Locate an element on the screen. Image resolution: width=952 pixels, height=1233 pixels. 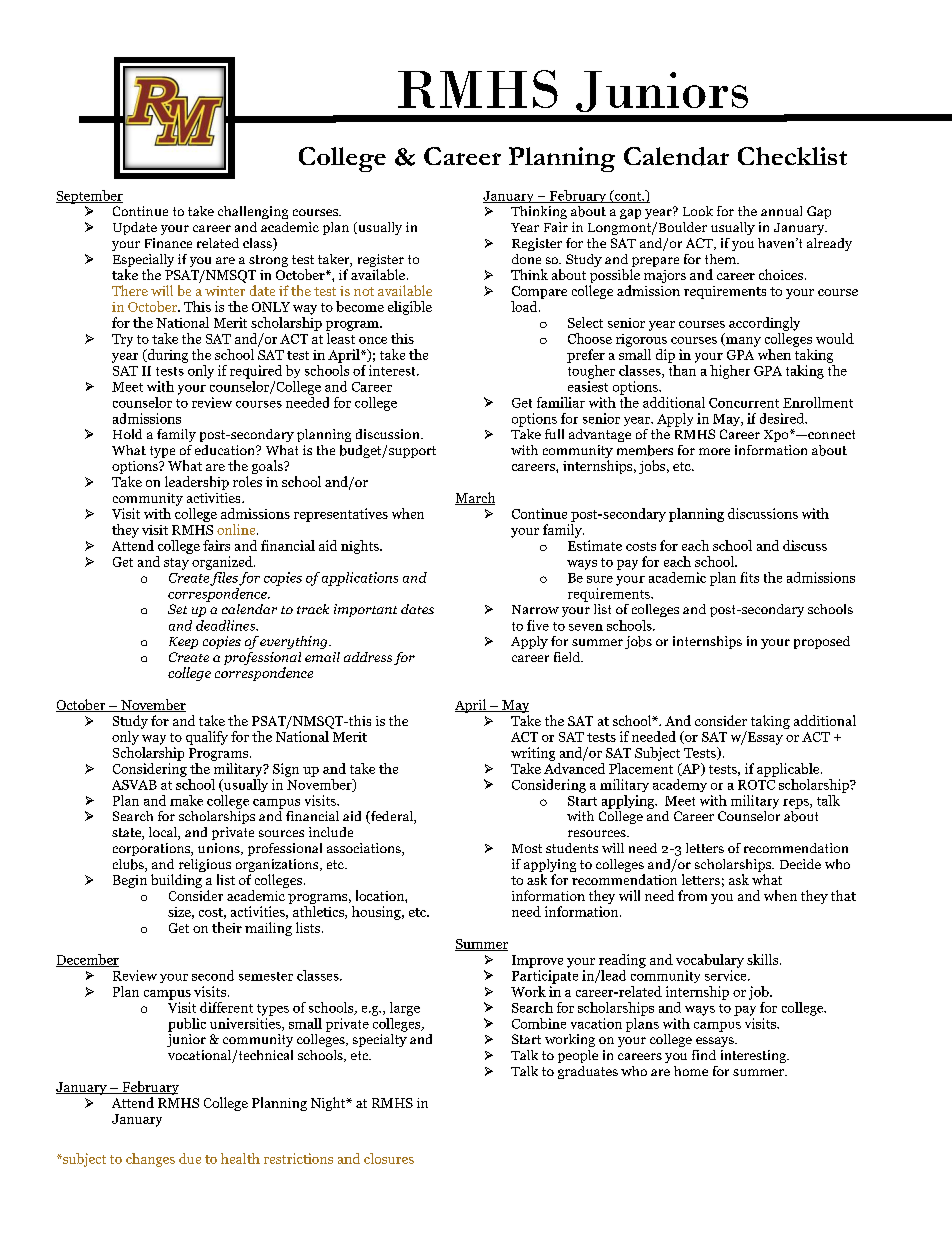
more is located at coordinates (714, 451).
